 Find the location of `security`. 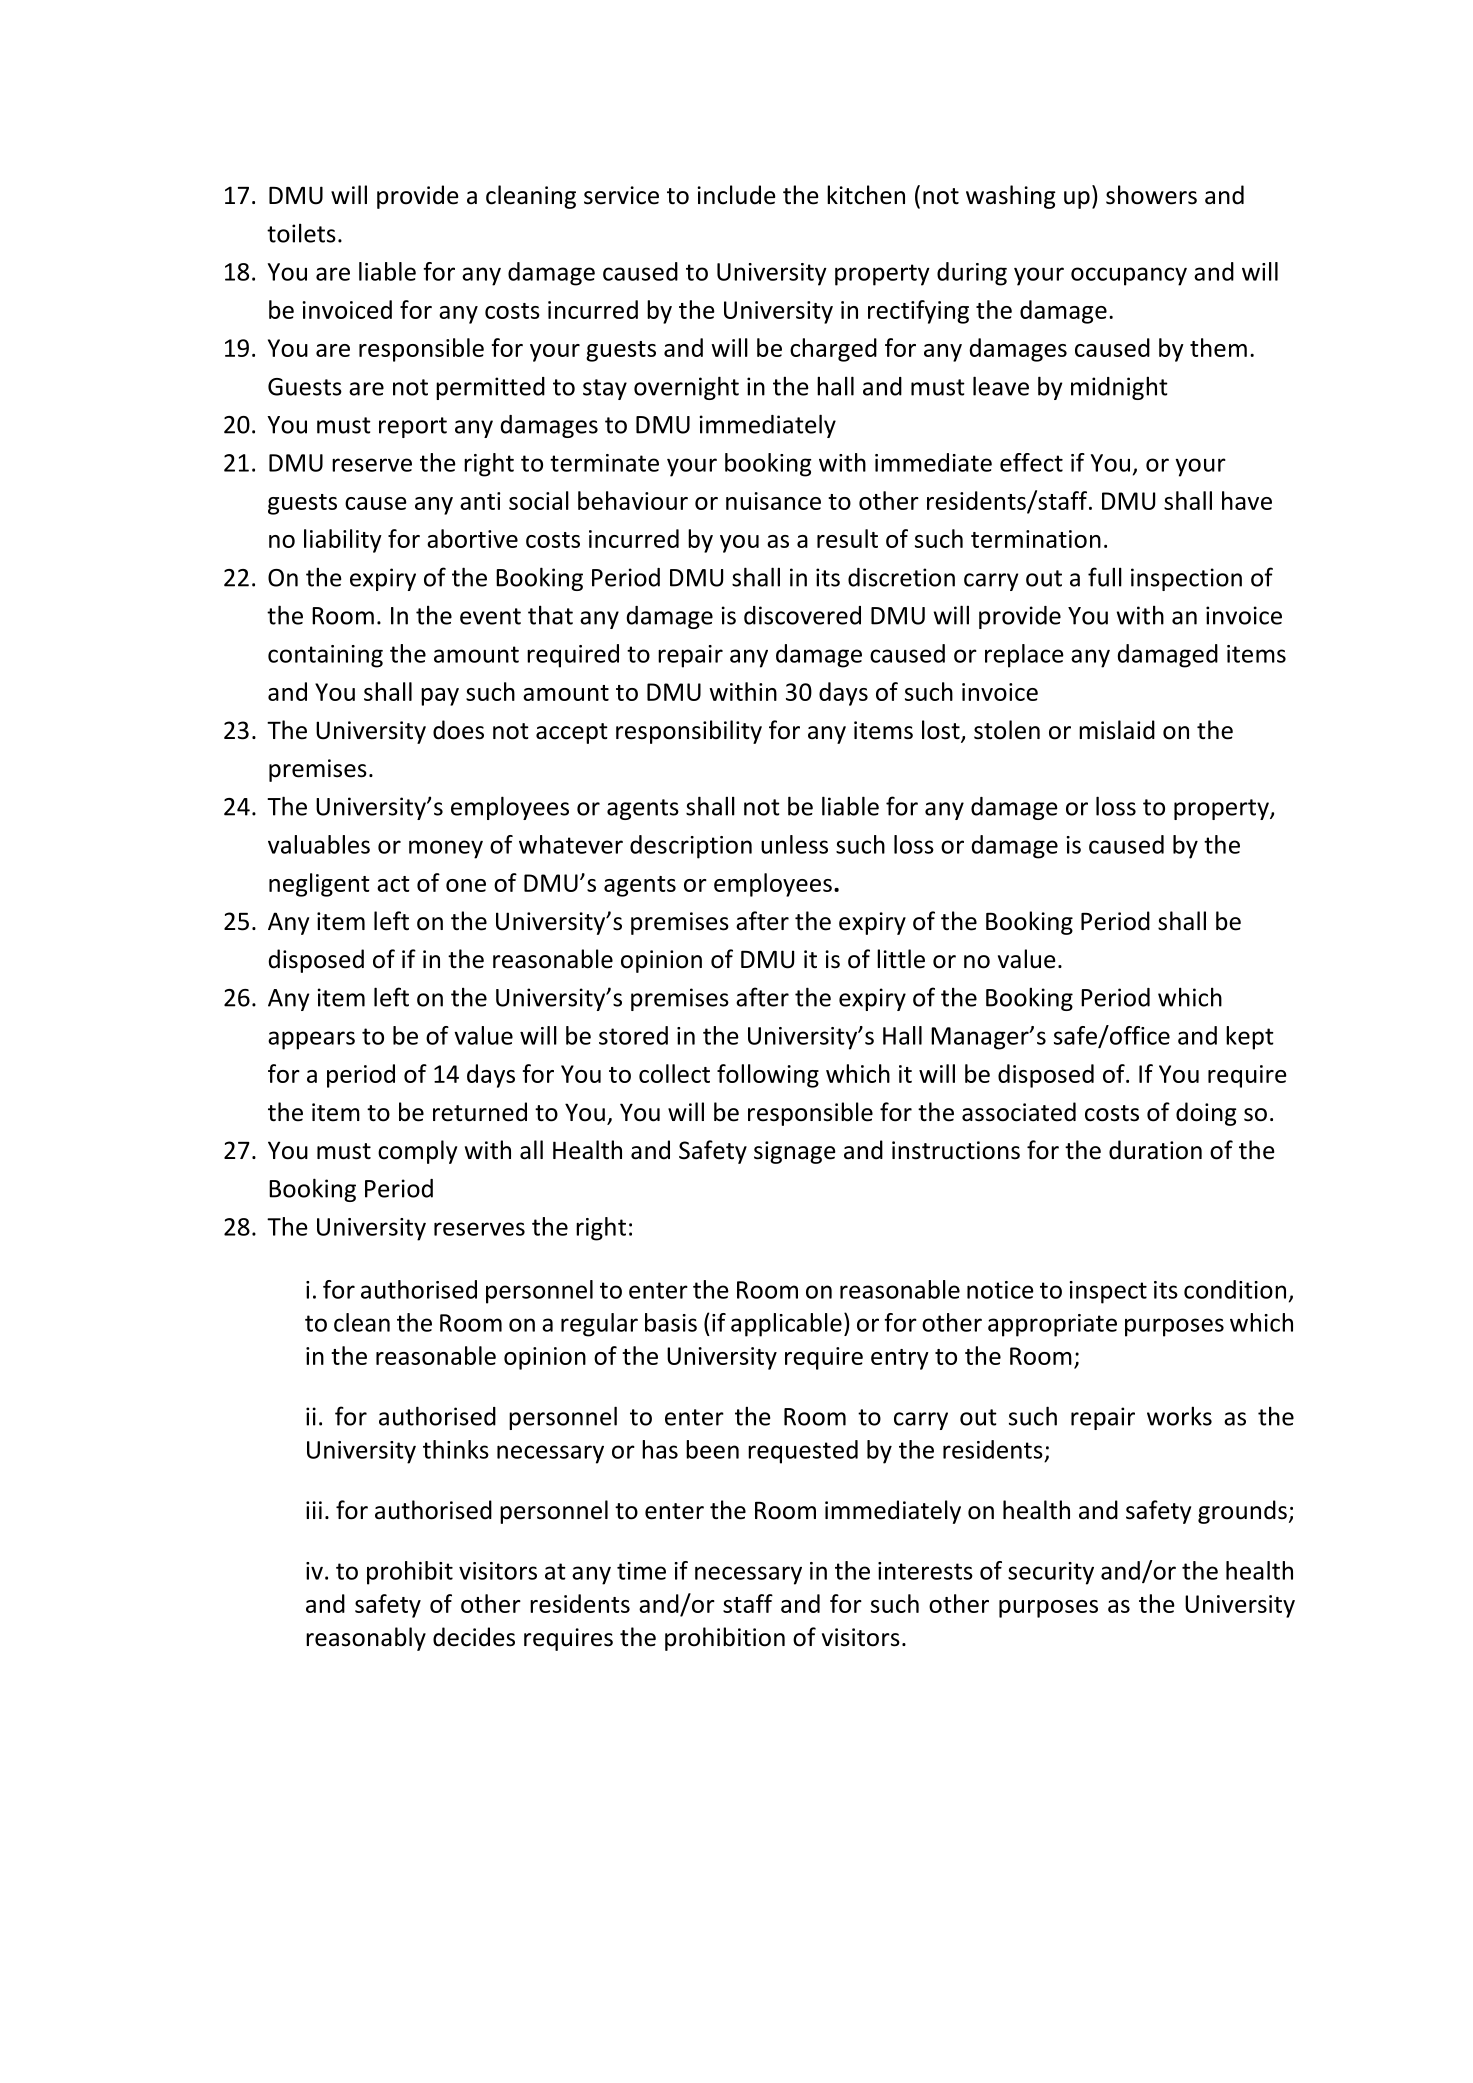

security is located at coordinates (1051, 1573).
